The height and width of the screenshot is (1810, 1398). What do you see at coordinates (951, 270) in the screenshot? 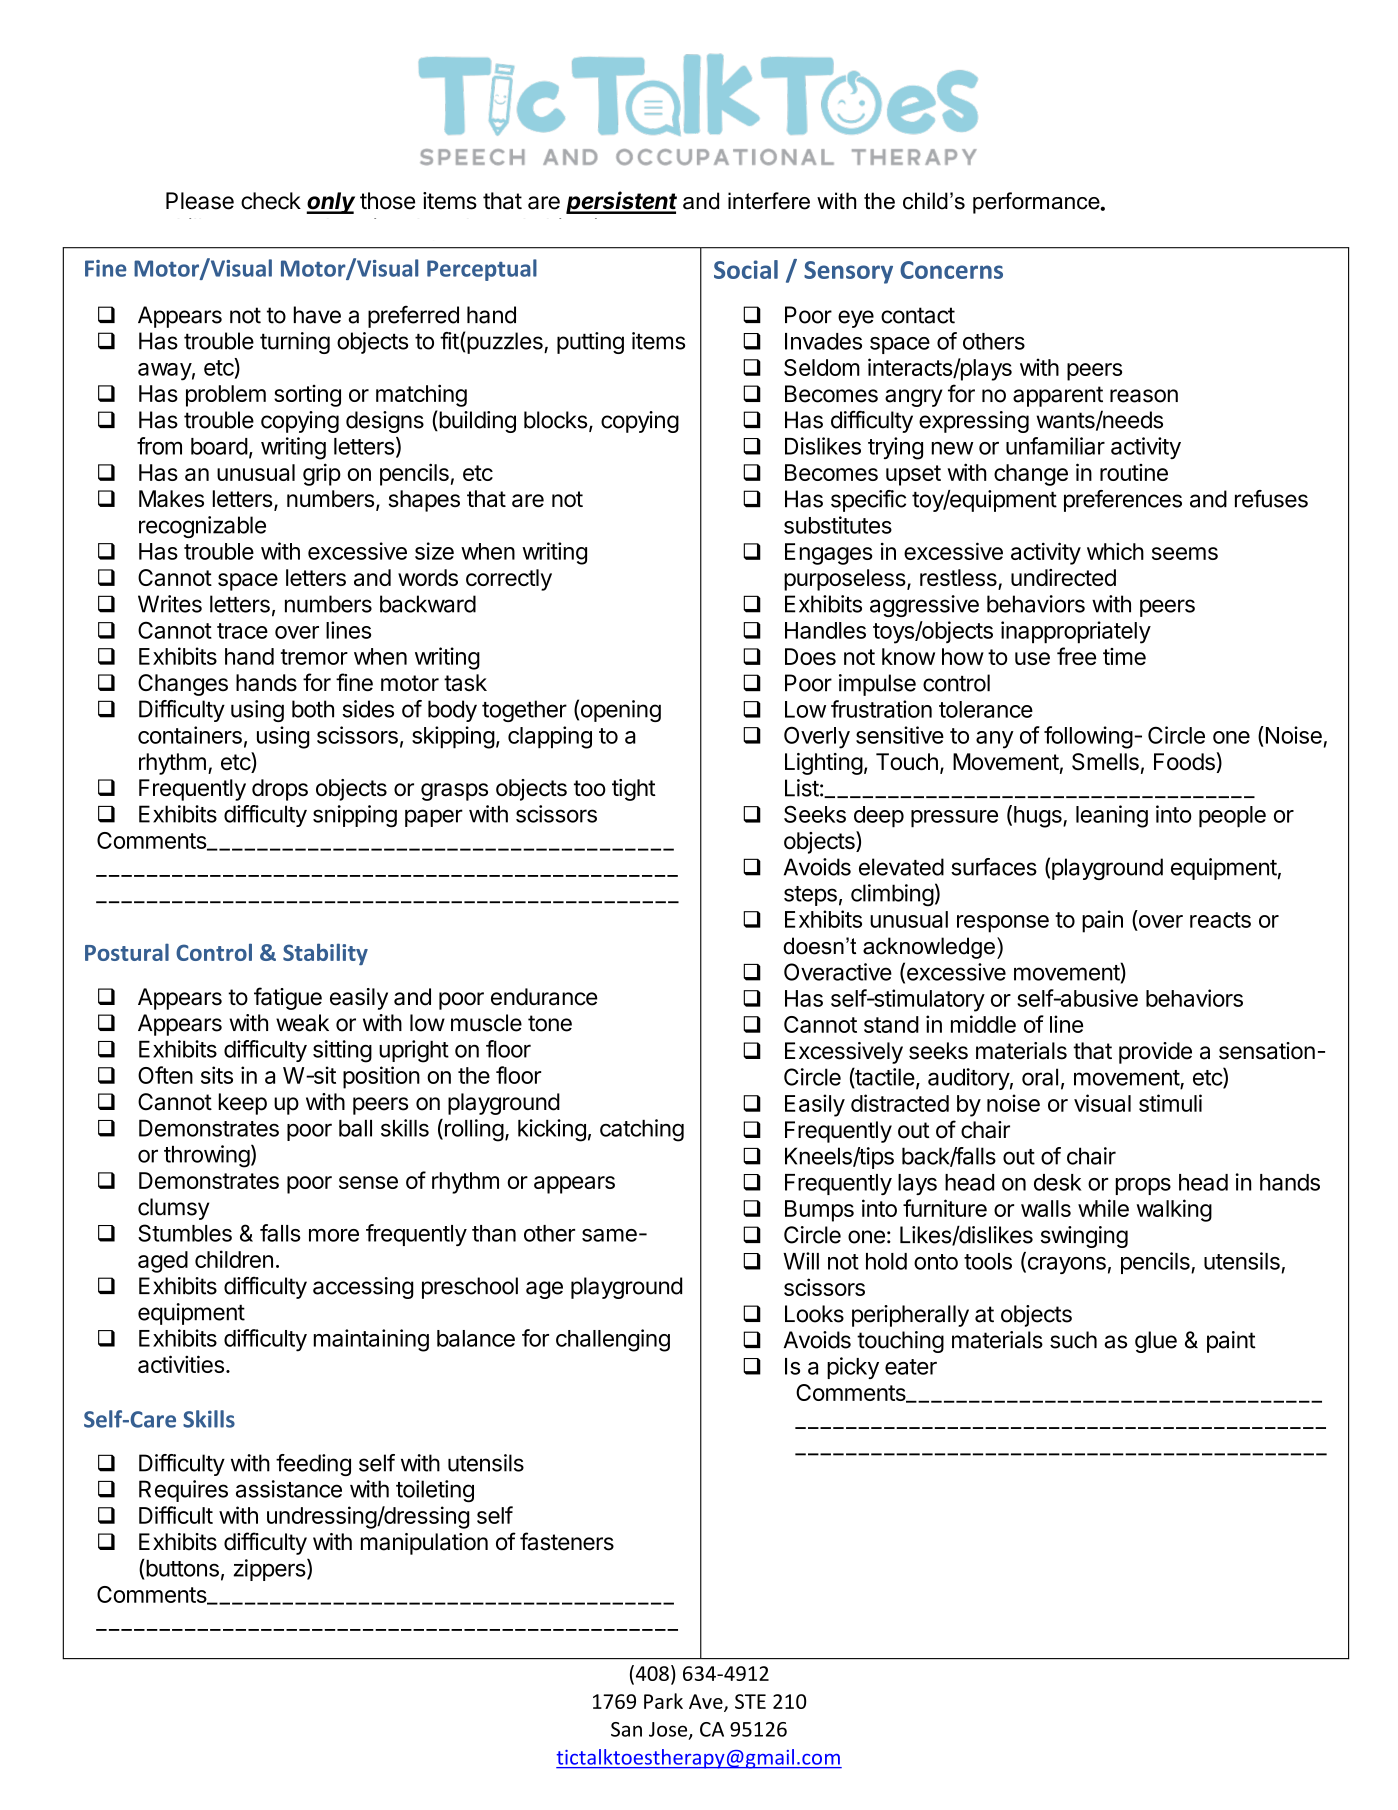
I see `Concerns` at bounding box center [951, 270].
